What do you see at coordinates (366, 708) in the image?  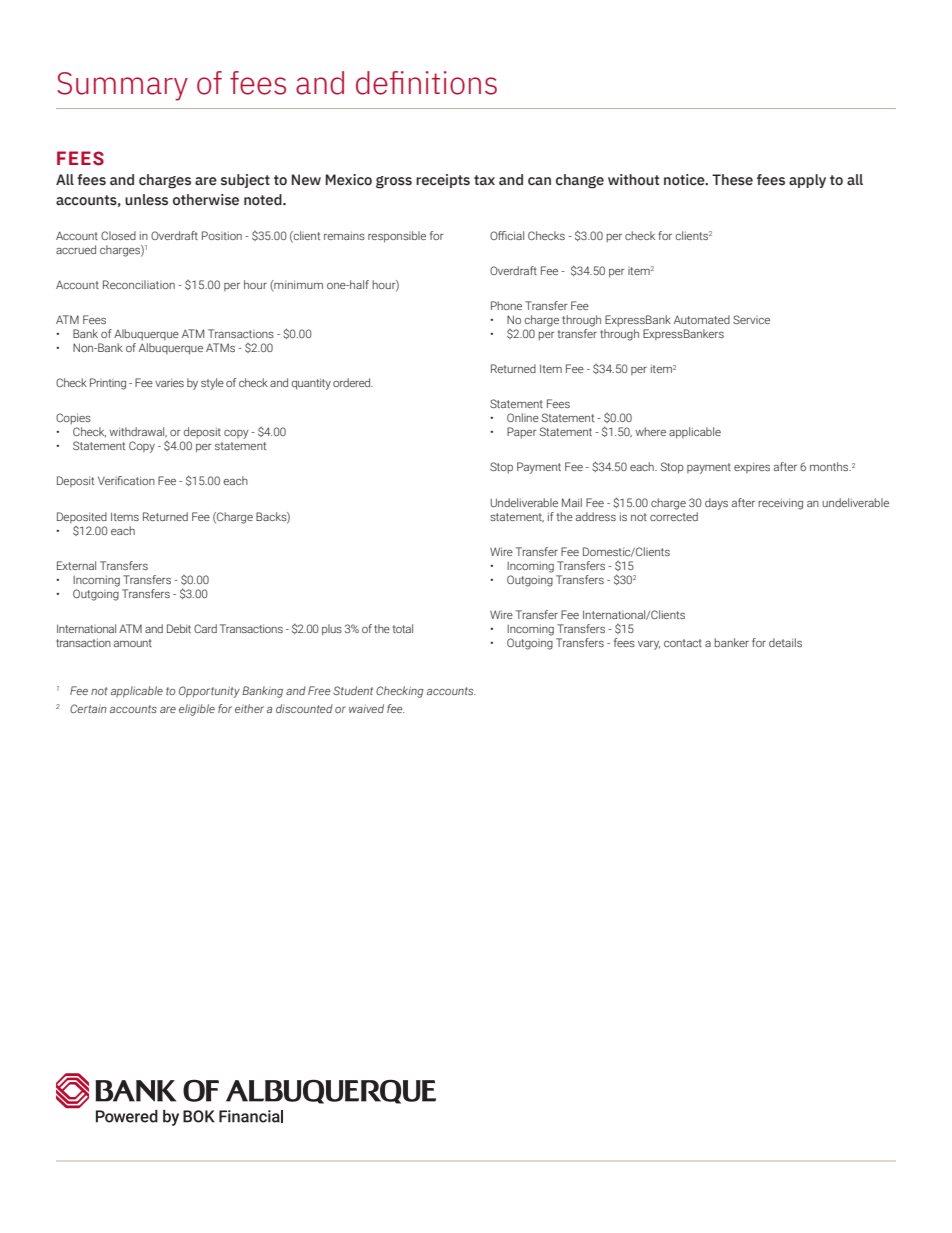 I see `waived` at bounding box center [366, 708].
